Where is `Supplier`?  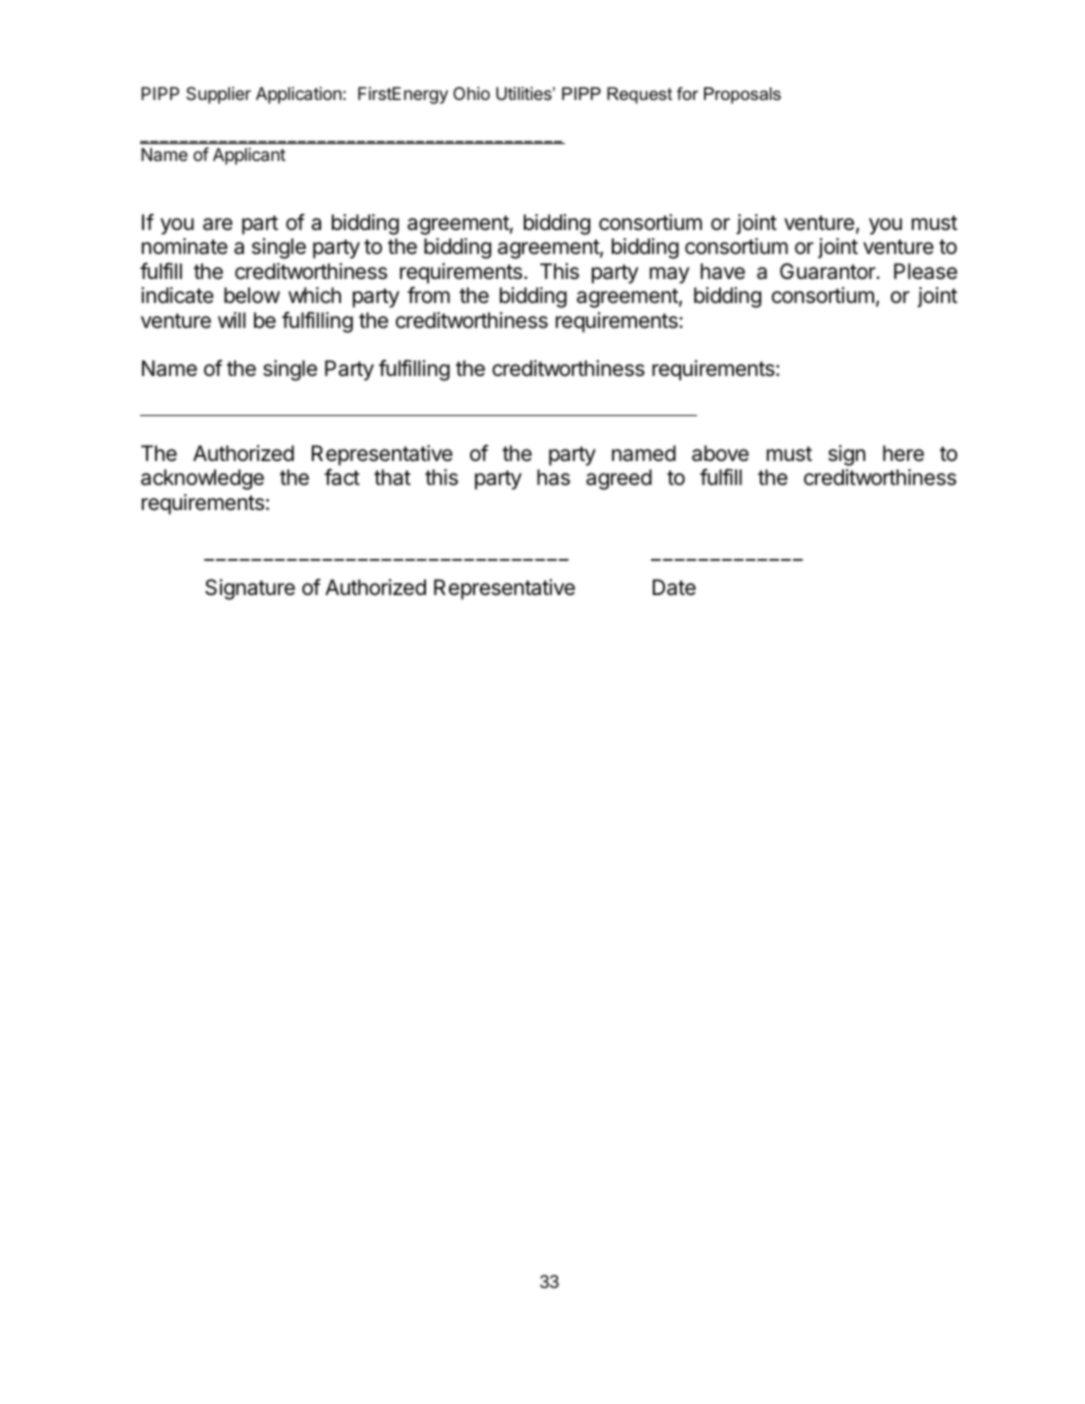
Supplier is located at coordinates (218, 95).
